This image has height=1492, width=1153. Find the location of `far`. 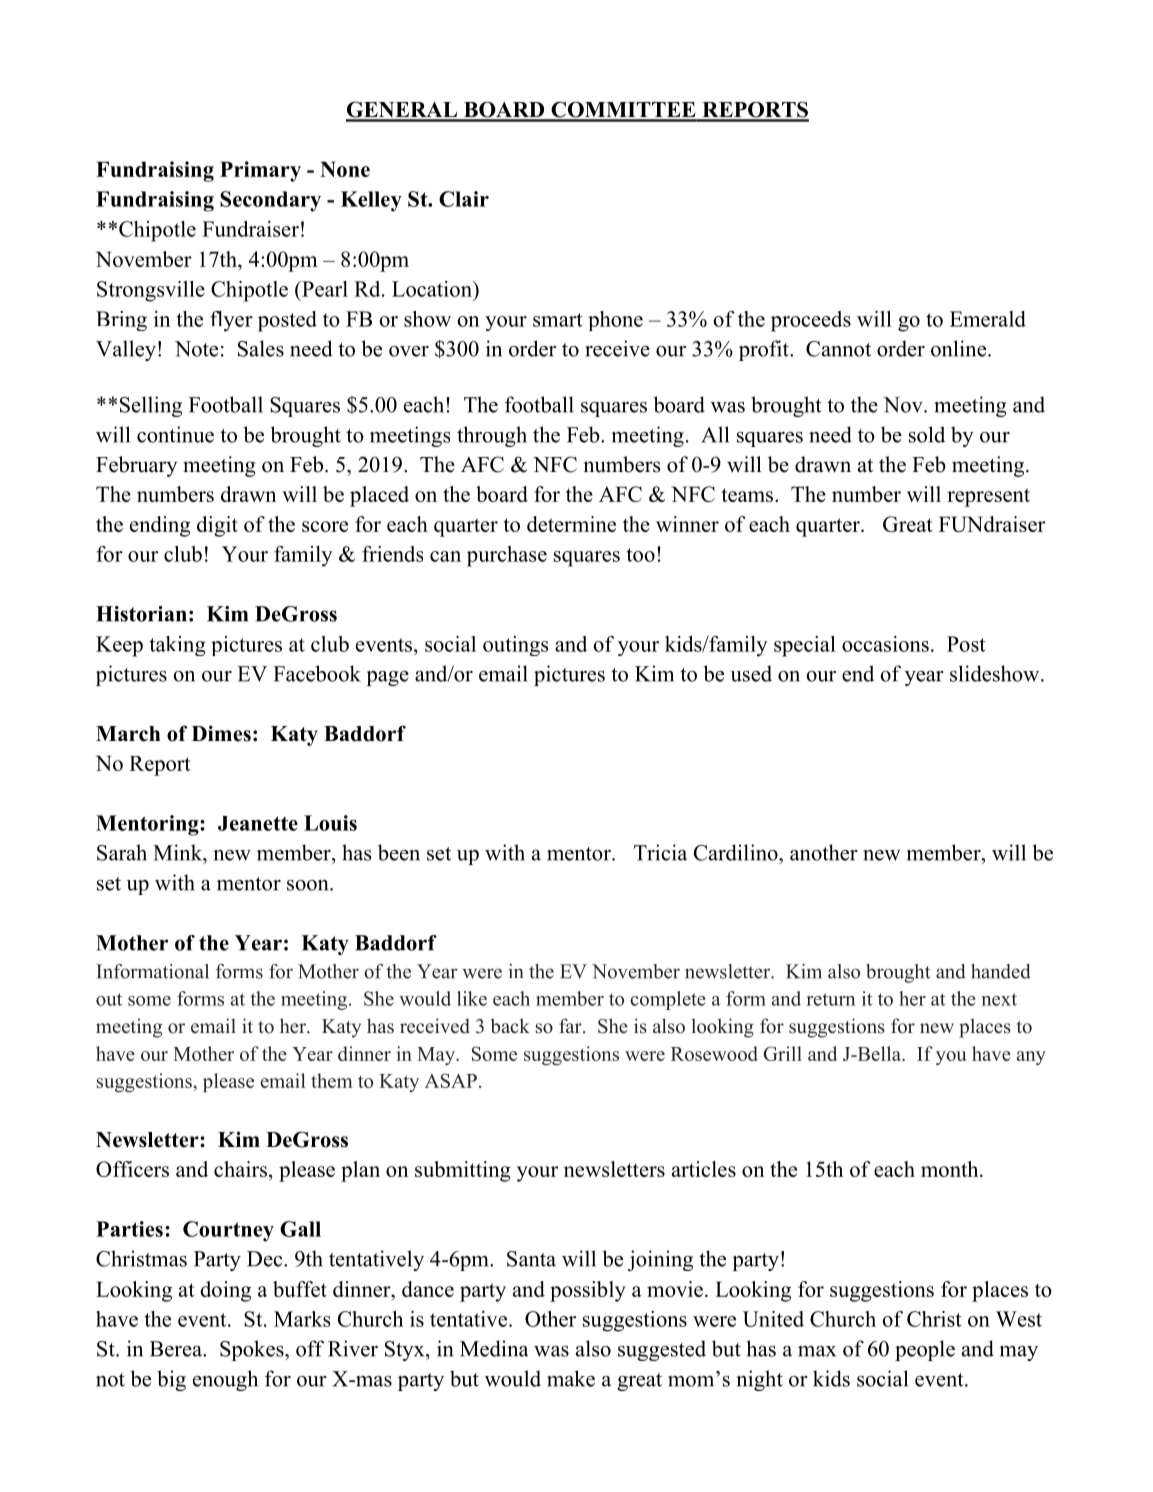

far is located at coordinates (571, 1025).
